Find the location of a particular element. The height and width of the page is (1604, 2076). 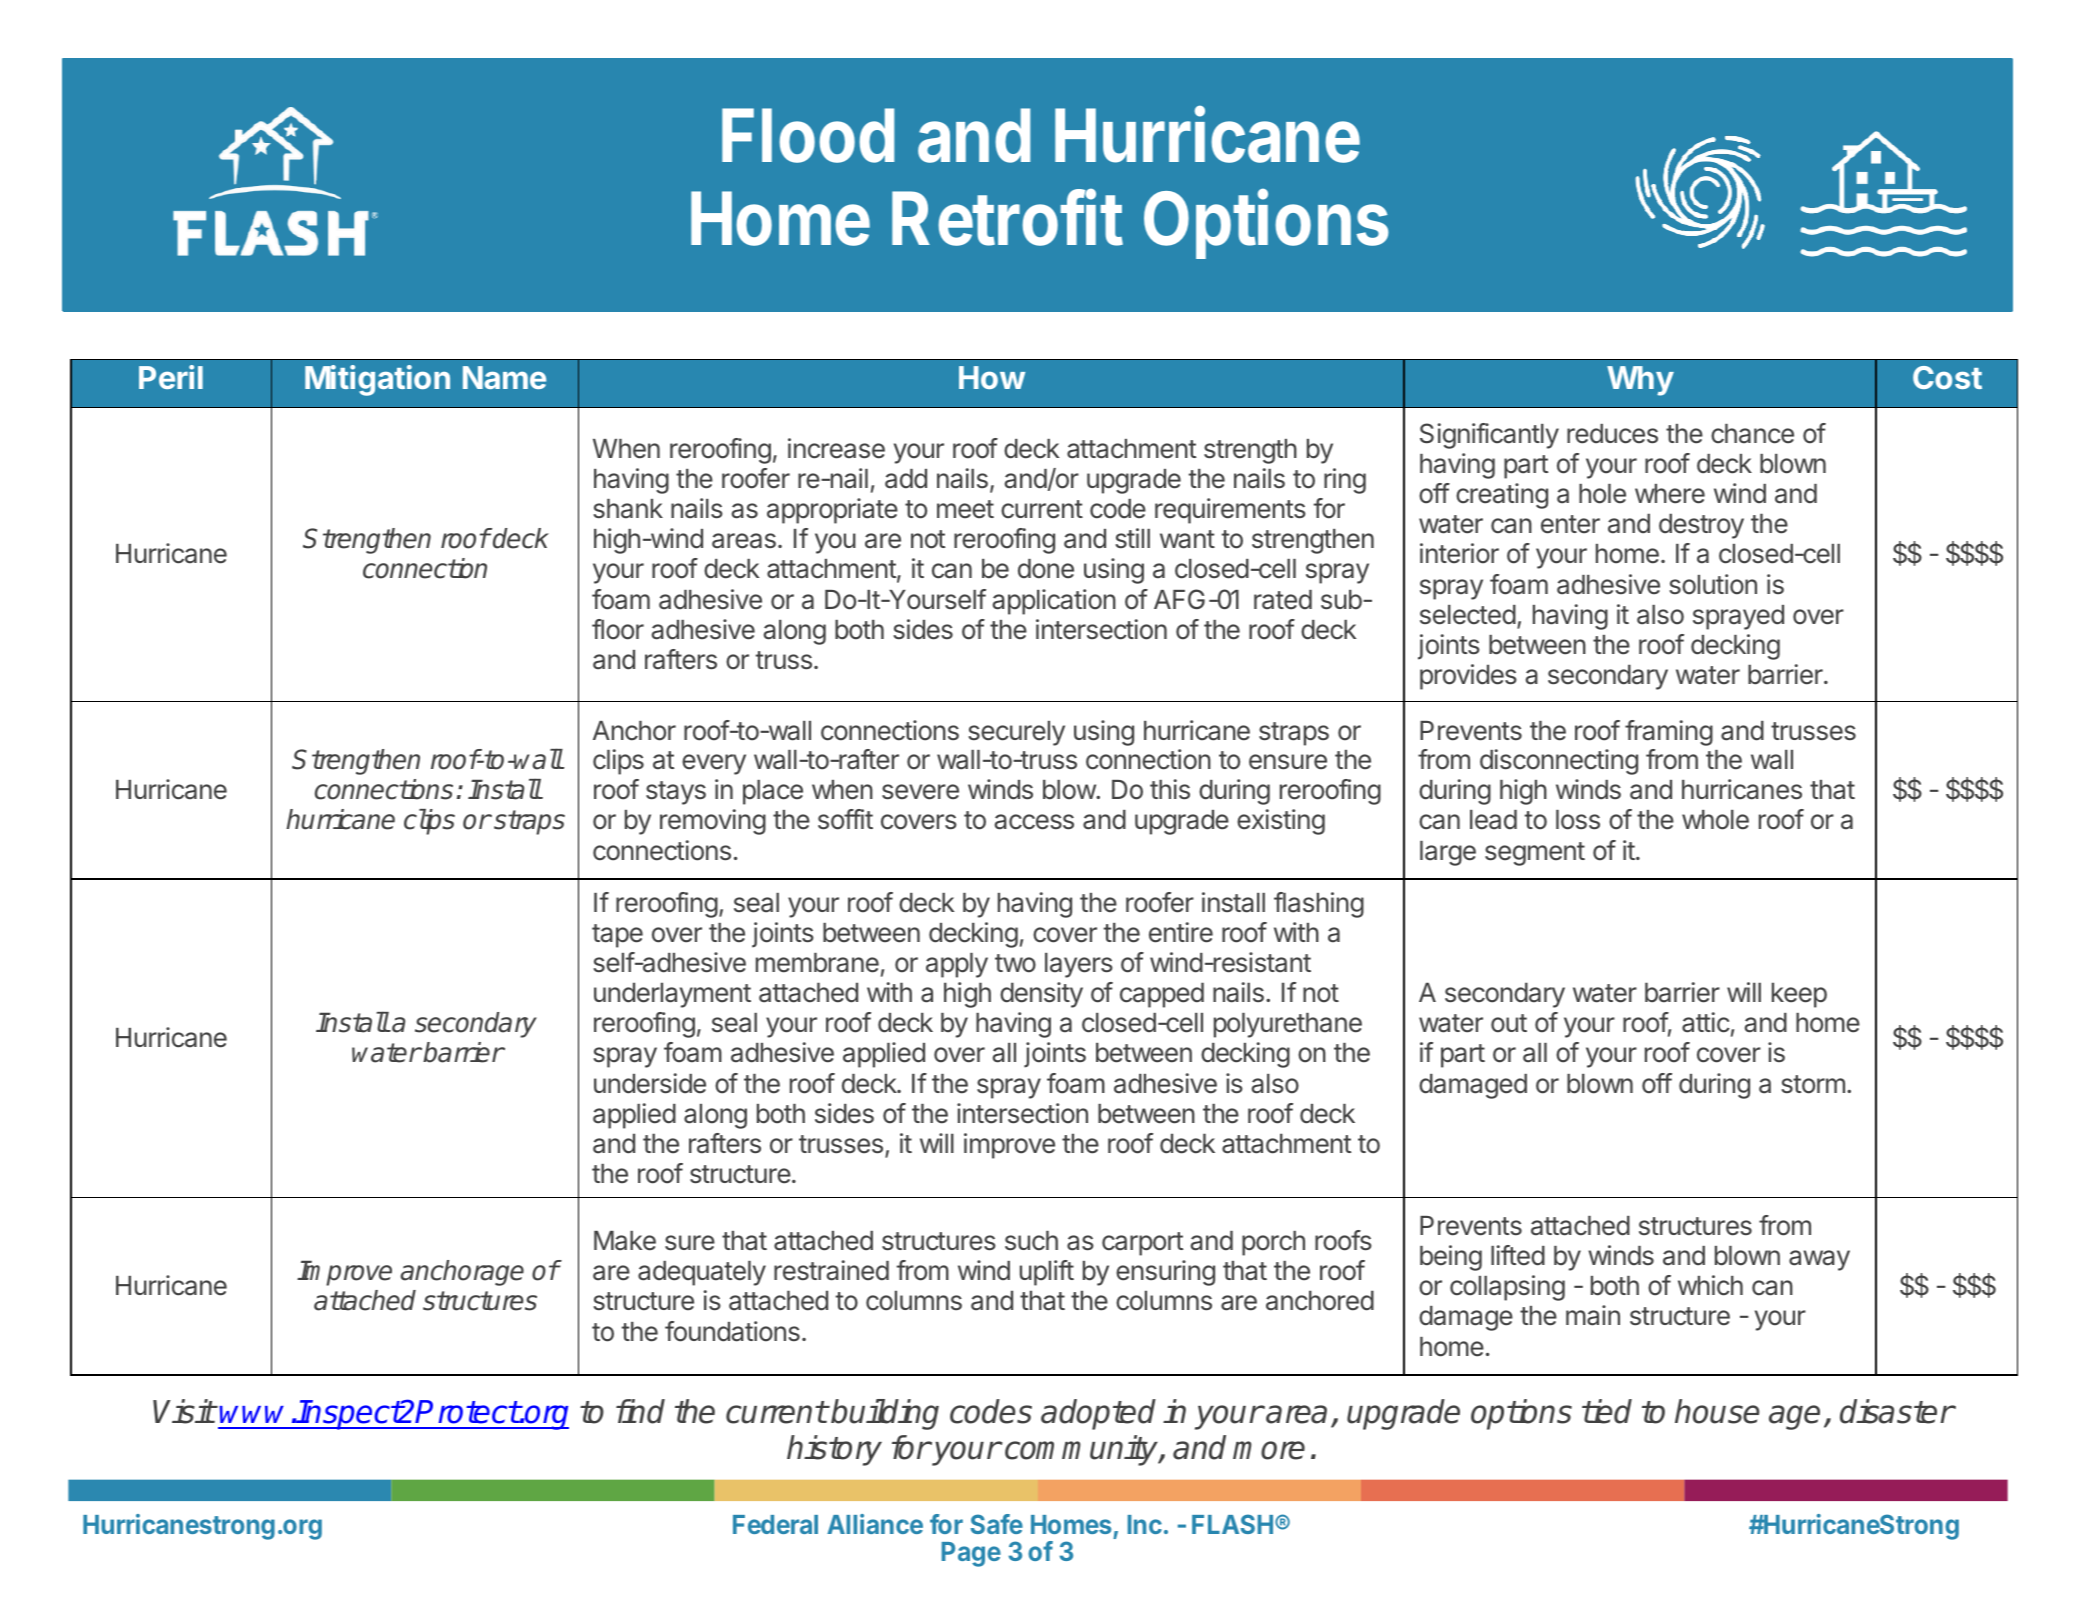

find is located at coordinates (640, 1411).
